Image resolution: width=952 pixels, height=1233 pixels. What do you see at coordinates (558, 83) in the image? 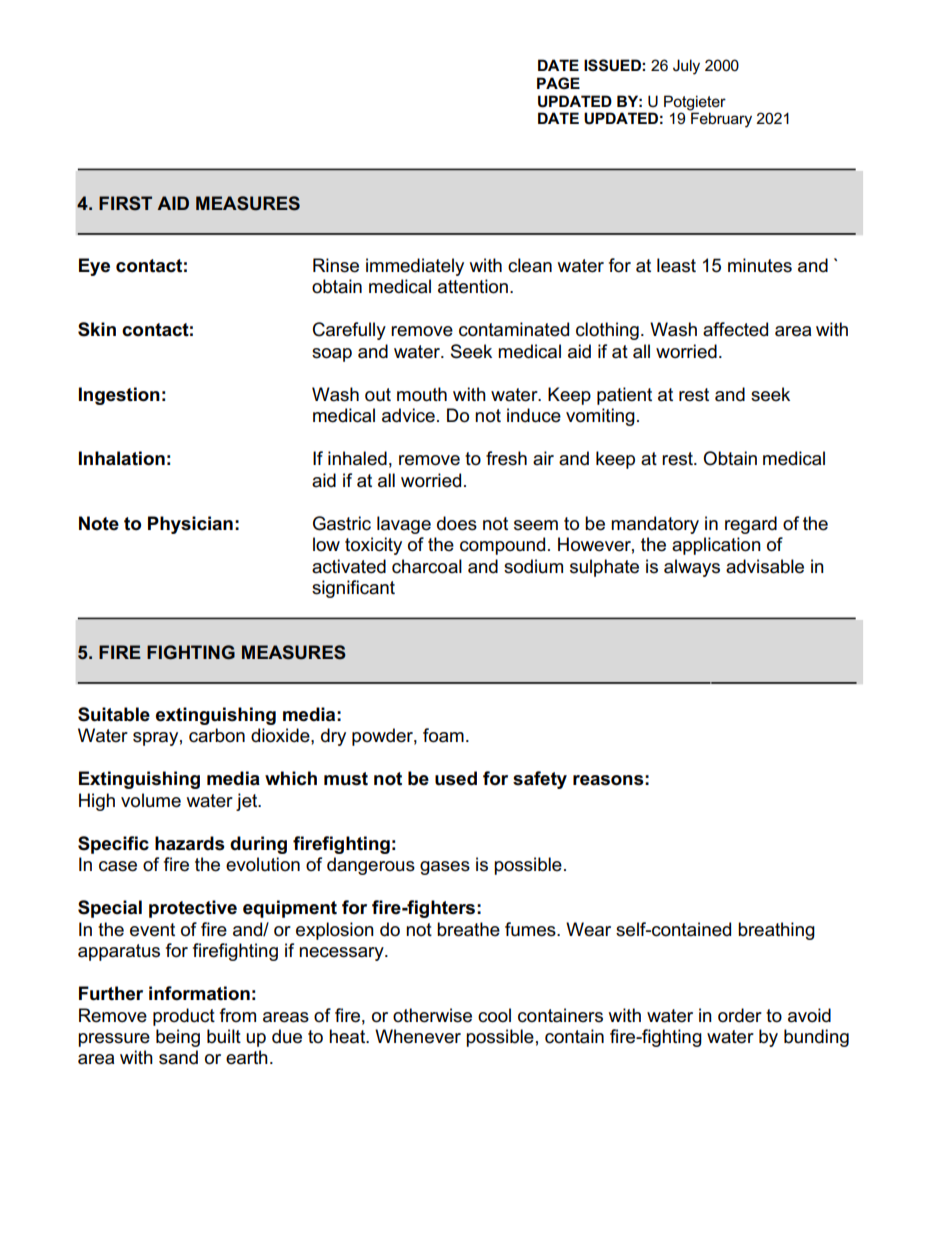
I see `PAGE` at bounding box center [558, 83].
